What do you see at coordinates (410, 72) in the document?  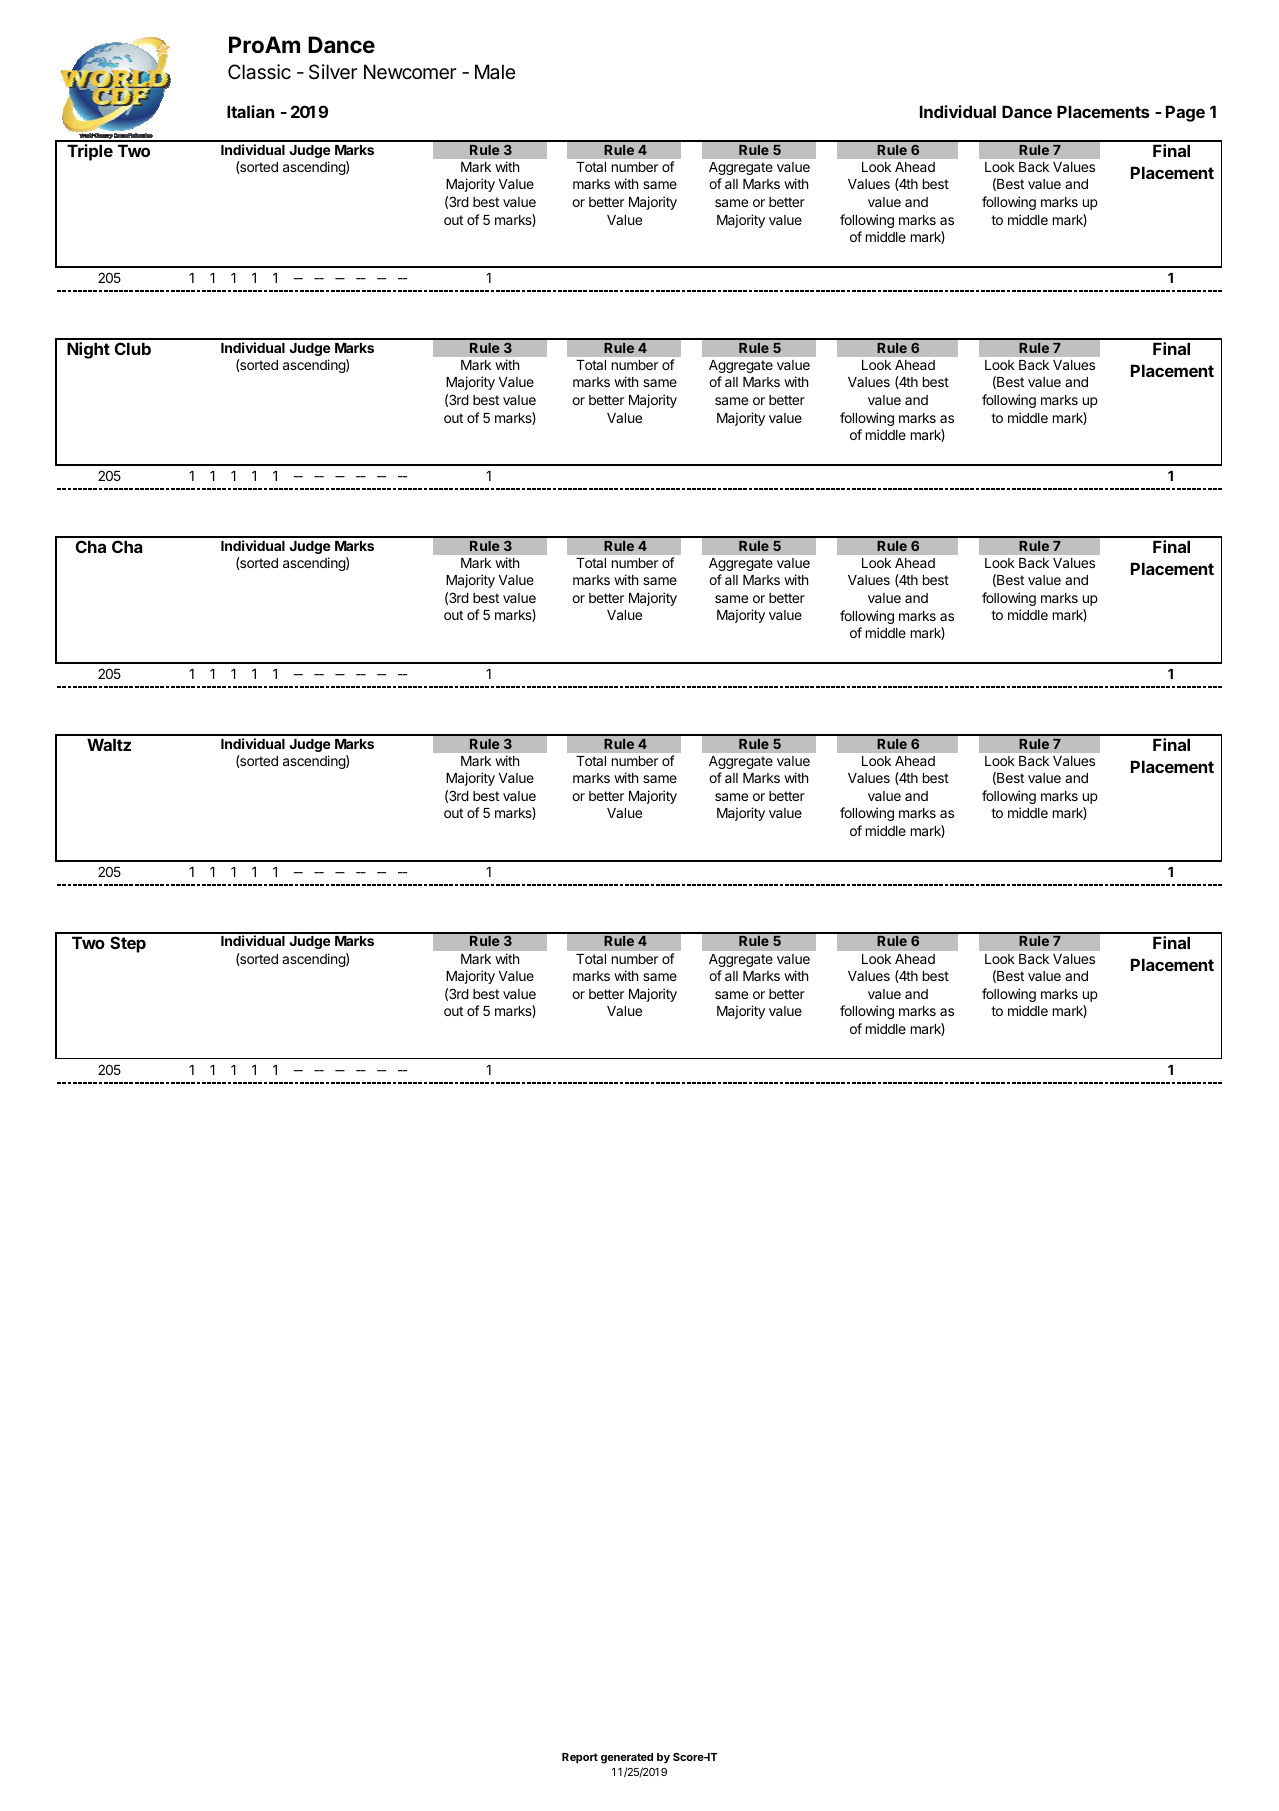 I see `Newcomer` at bounding box center [410, 72].
